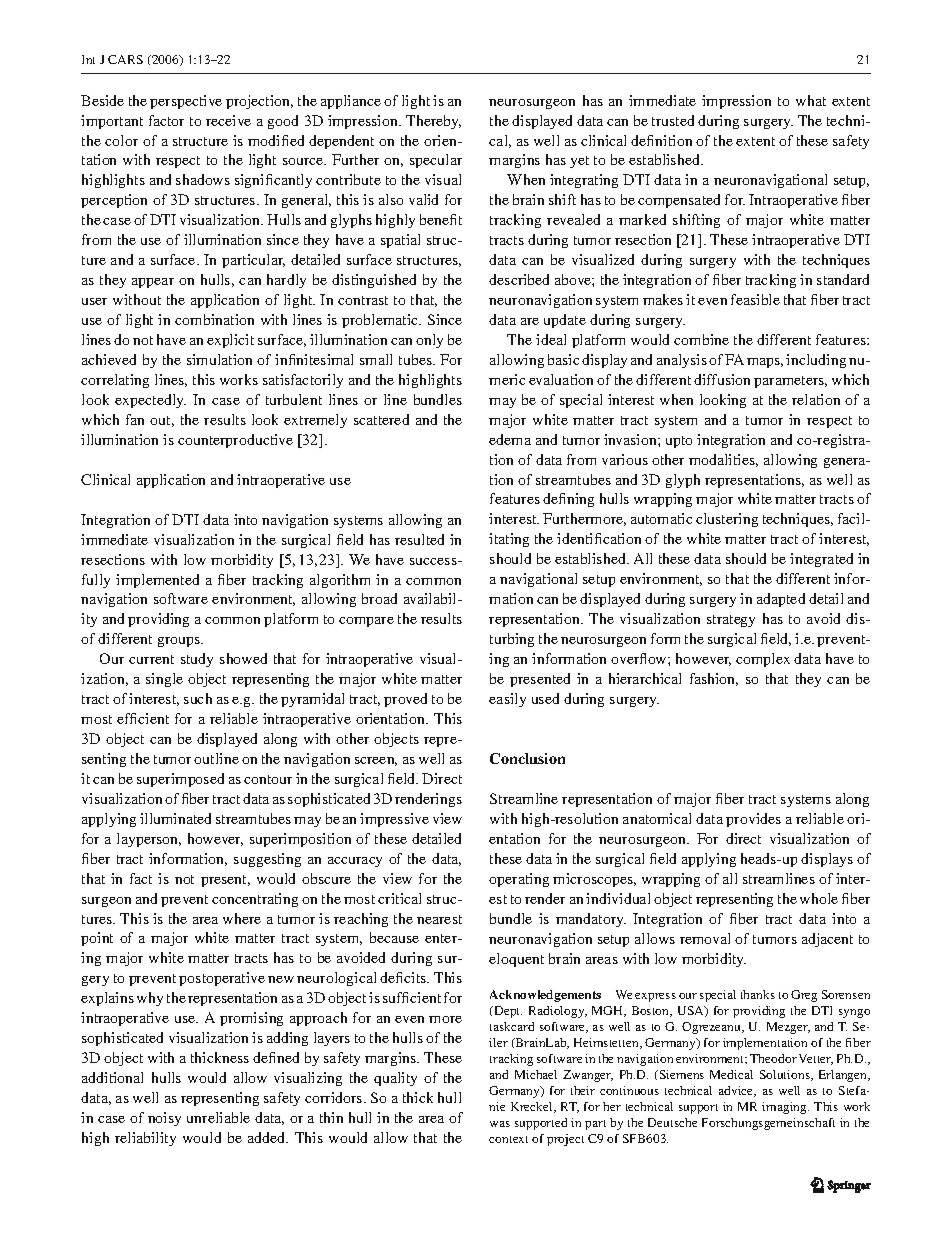 Image resolution: width=952 pixels, height=1257 pixels. Describe the element at coordinates (781, 600) in the screenshot. I see `adapted` at that location.
